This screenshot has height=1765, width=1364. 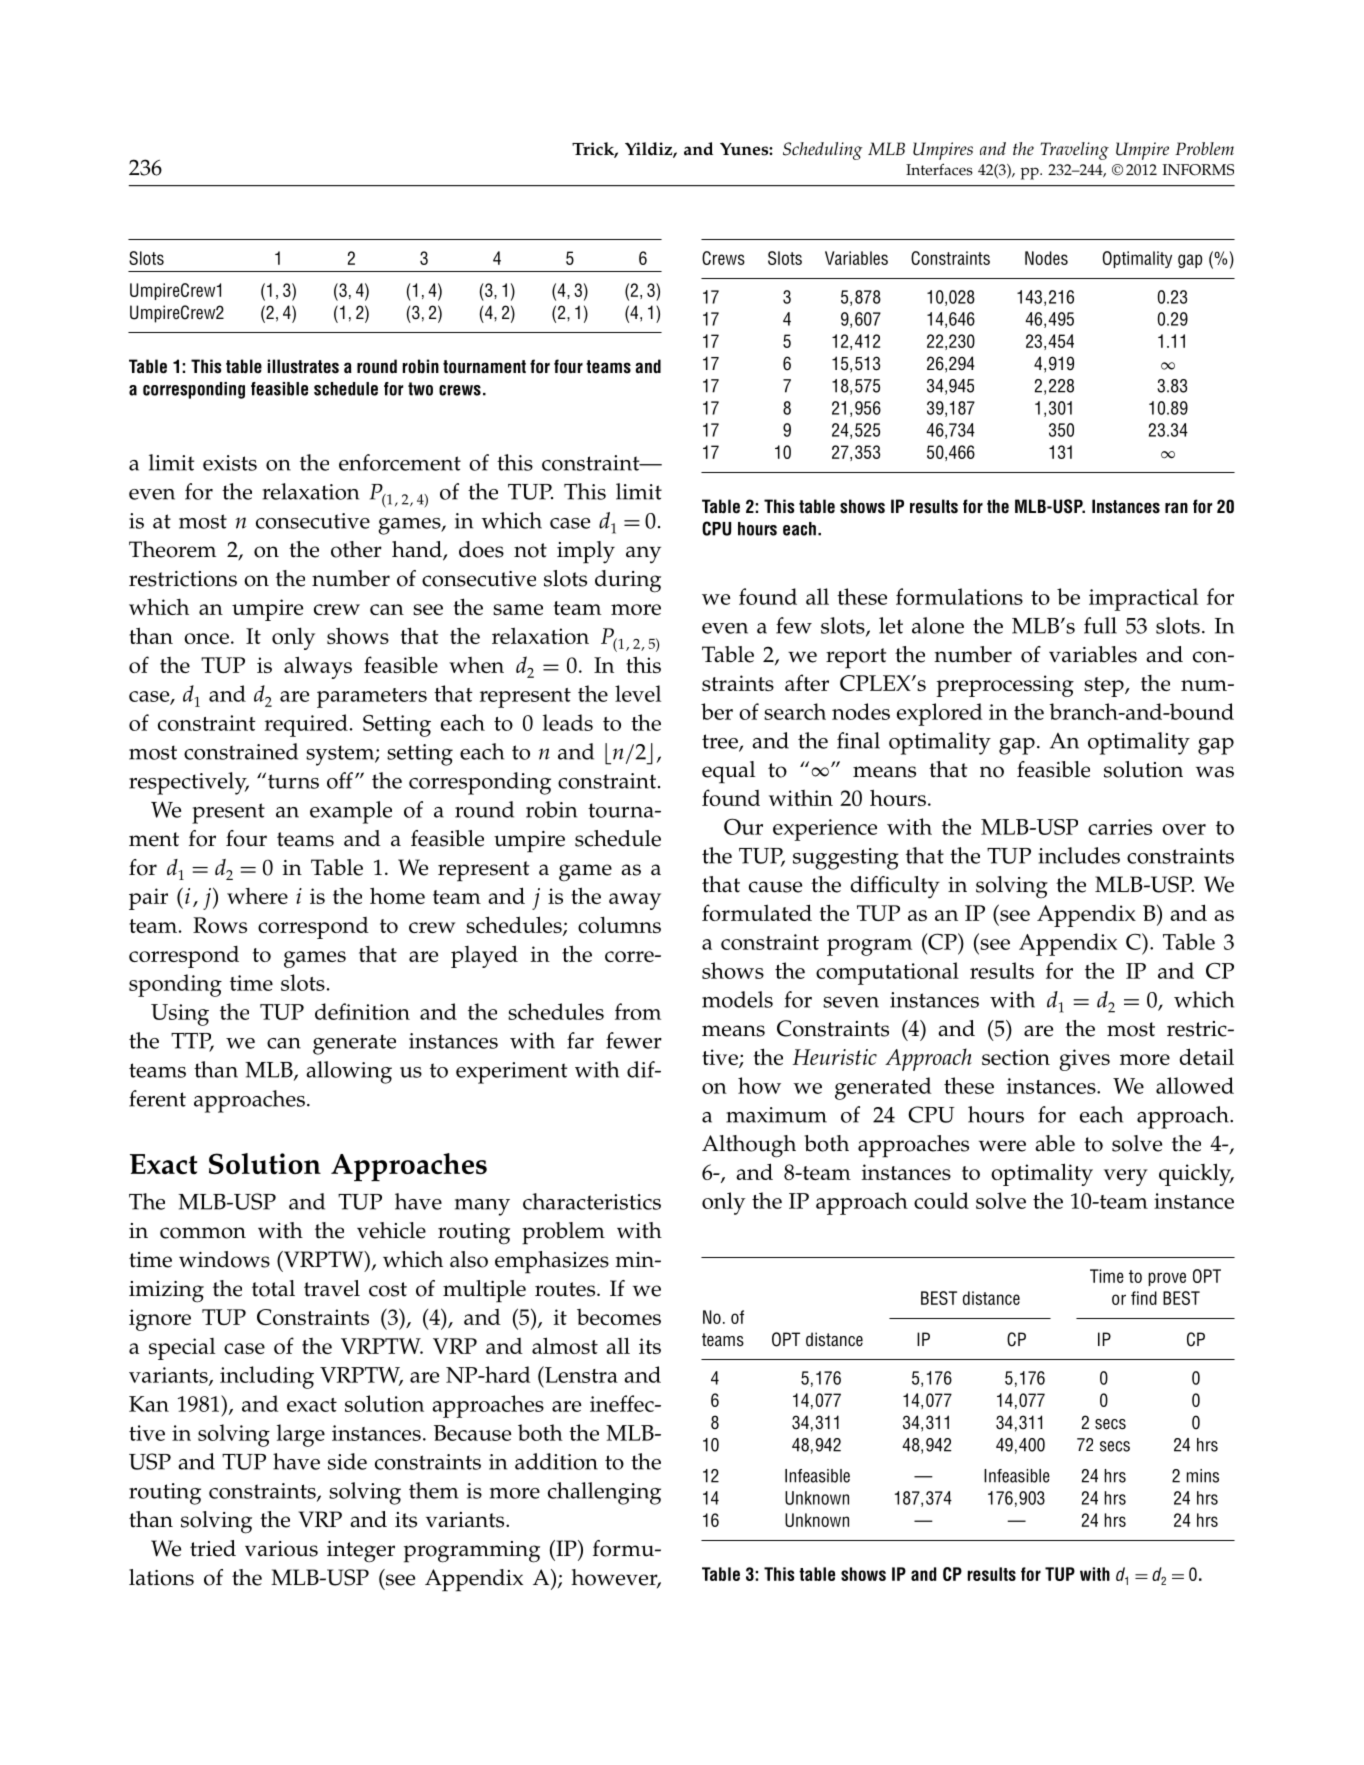 What do you see at coordinates (281, 1549) in the screenshot?
I see `various` at bounding box center [281, 1549].
